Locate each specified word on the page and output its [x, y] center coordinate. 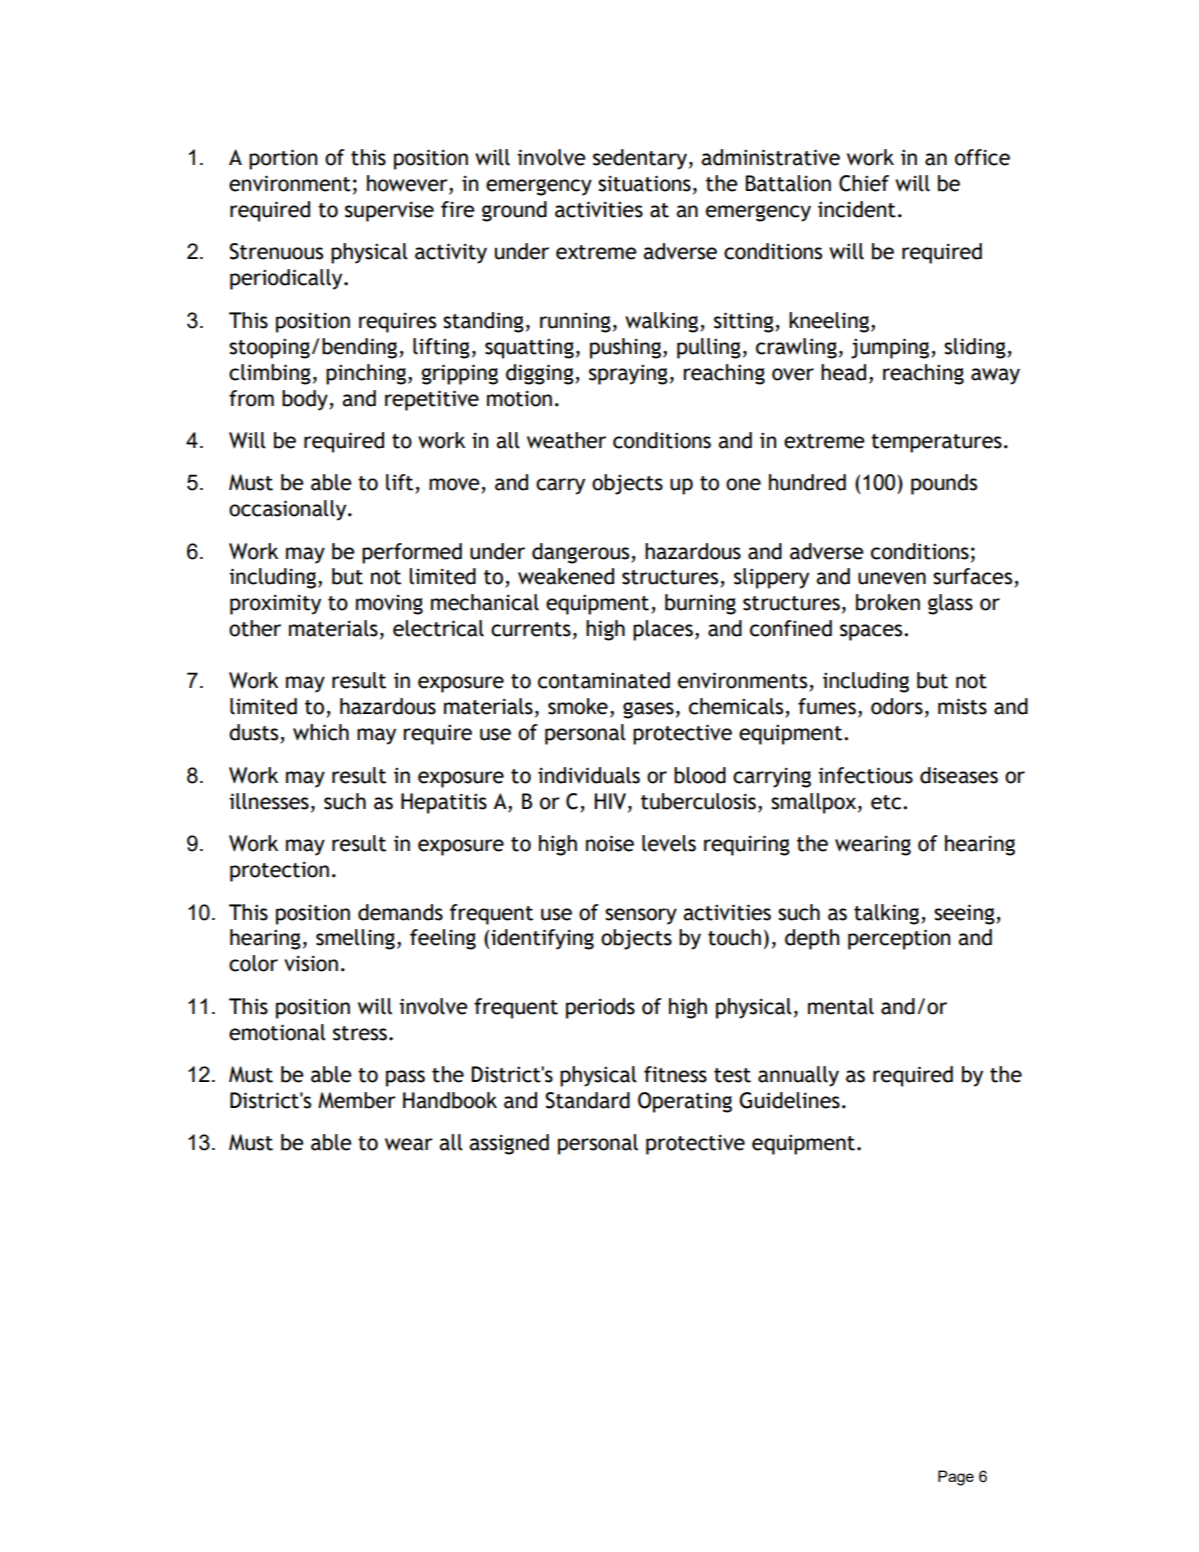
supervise [389, 211]
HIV [611, 801]
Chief [864, 183]
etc [887, 802]
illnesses [269, 801]
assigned [509, 1144]
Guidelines [789, 1100]
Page [956, 1478]
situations [644, 183]
